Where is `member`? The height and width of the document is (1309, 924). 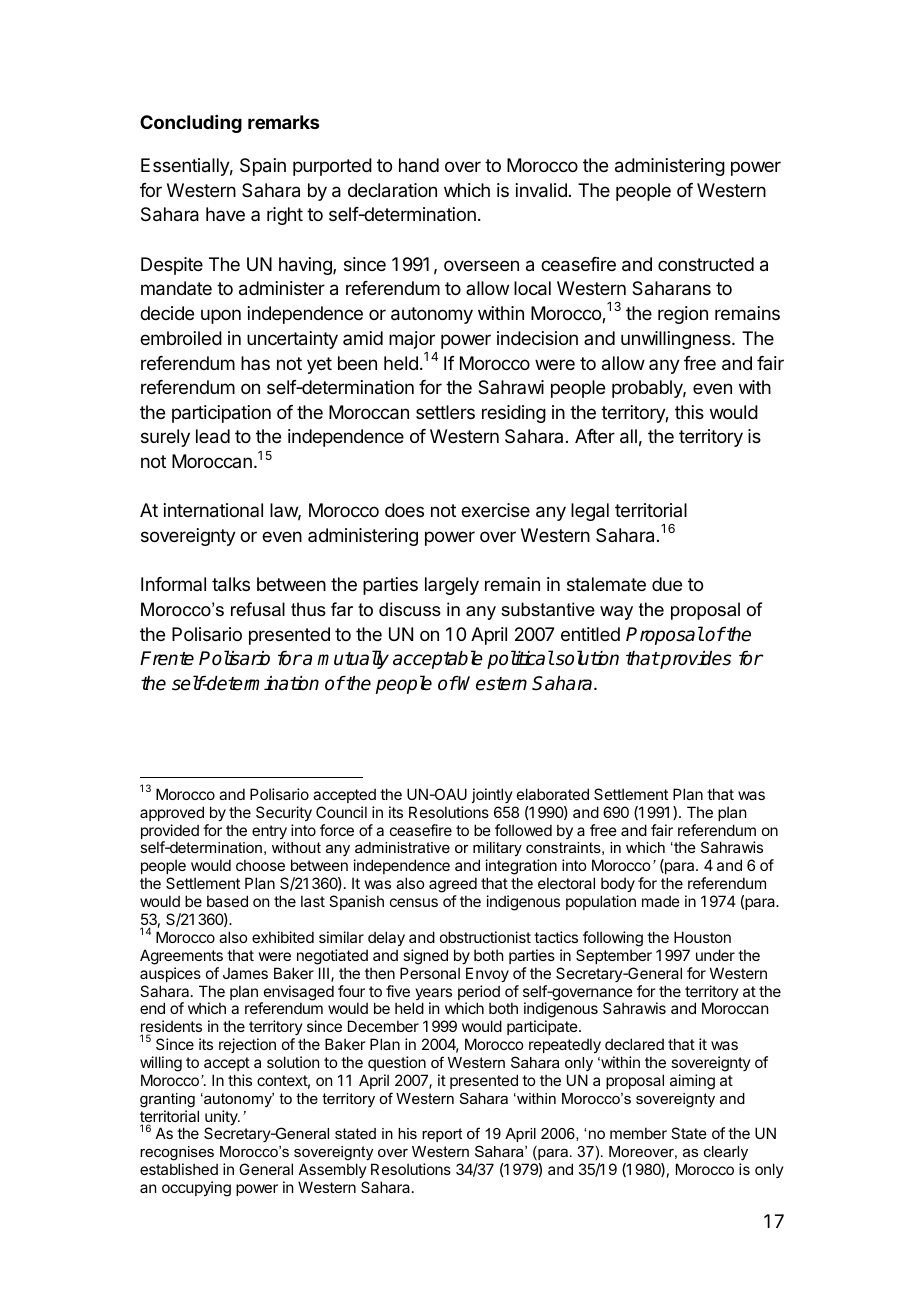
member is located at coordinates (638, 1133).
